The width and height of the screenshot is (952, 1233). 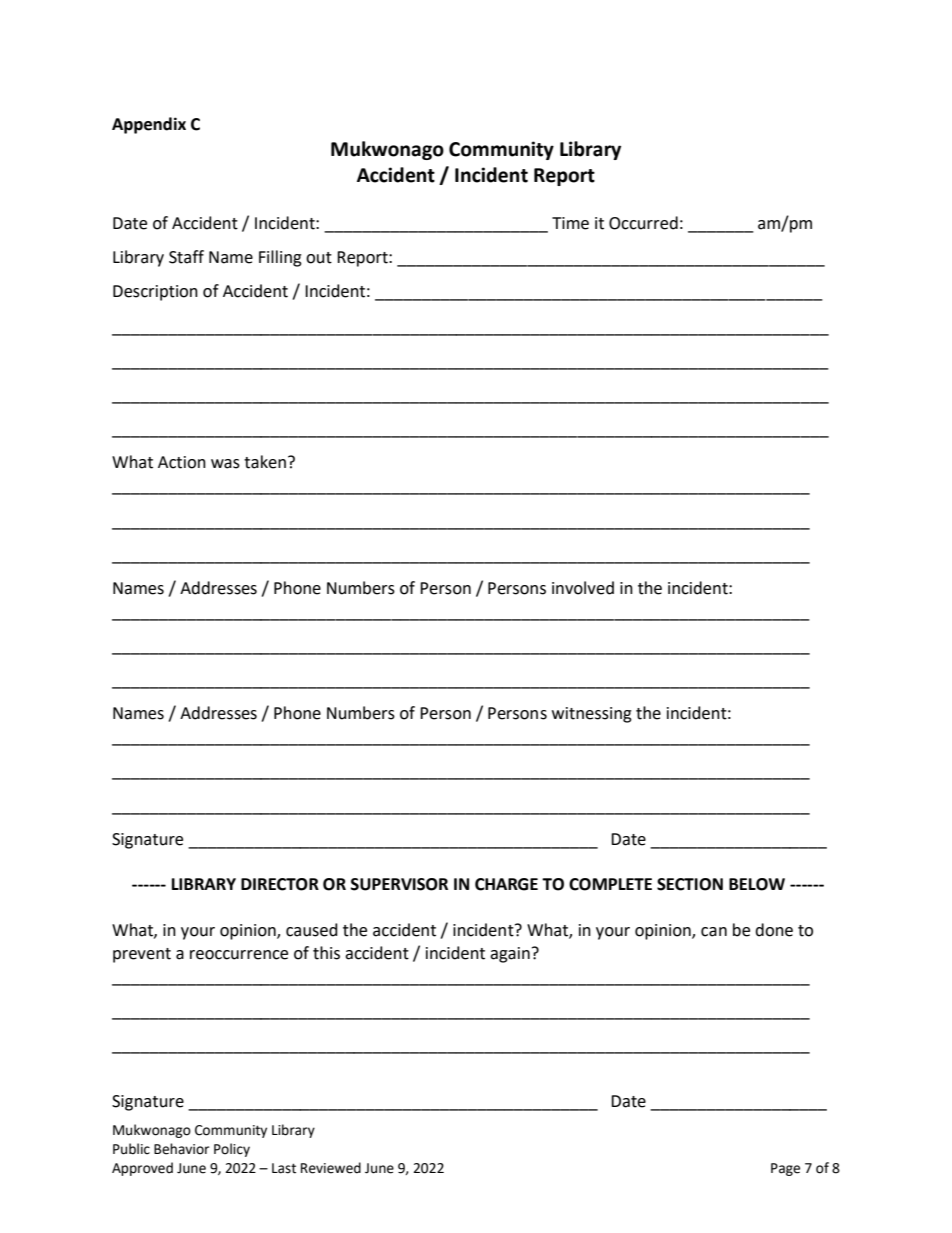 I want to click on Time, so click(x=570, y=223).
